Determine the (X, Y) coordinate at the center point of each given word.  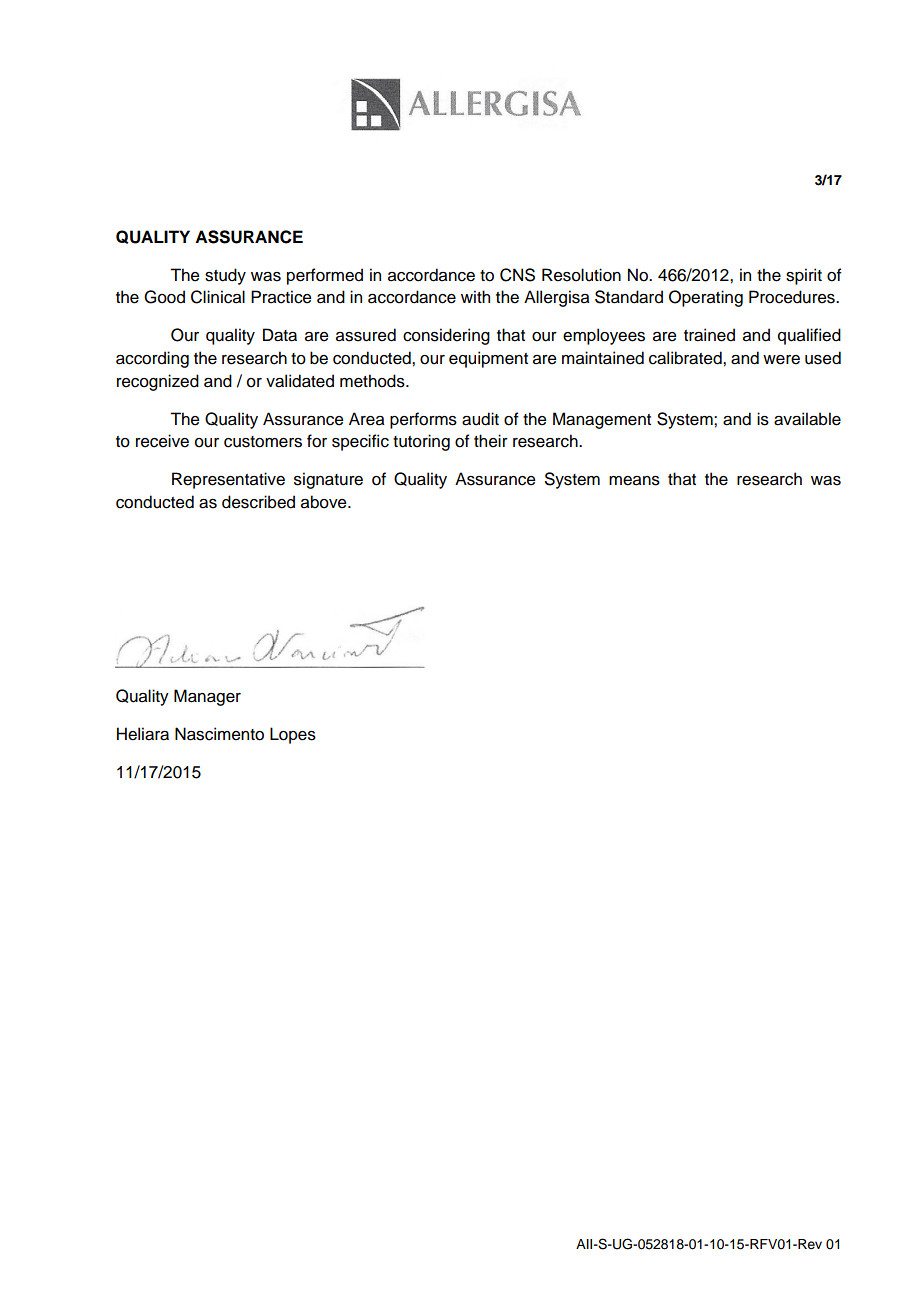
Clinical (218, 297)
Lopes (293, 735)
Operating (706, 298)
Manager (207, 697)
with (475, 296)
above (325, 502)
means (634, 481)
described (258, 502)
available (807, 419)
